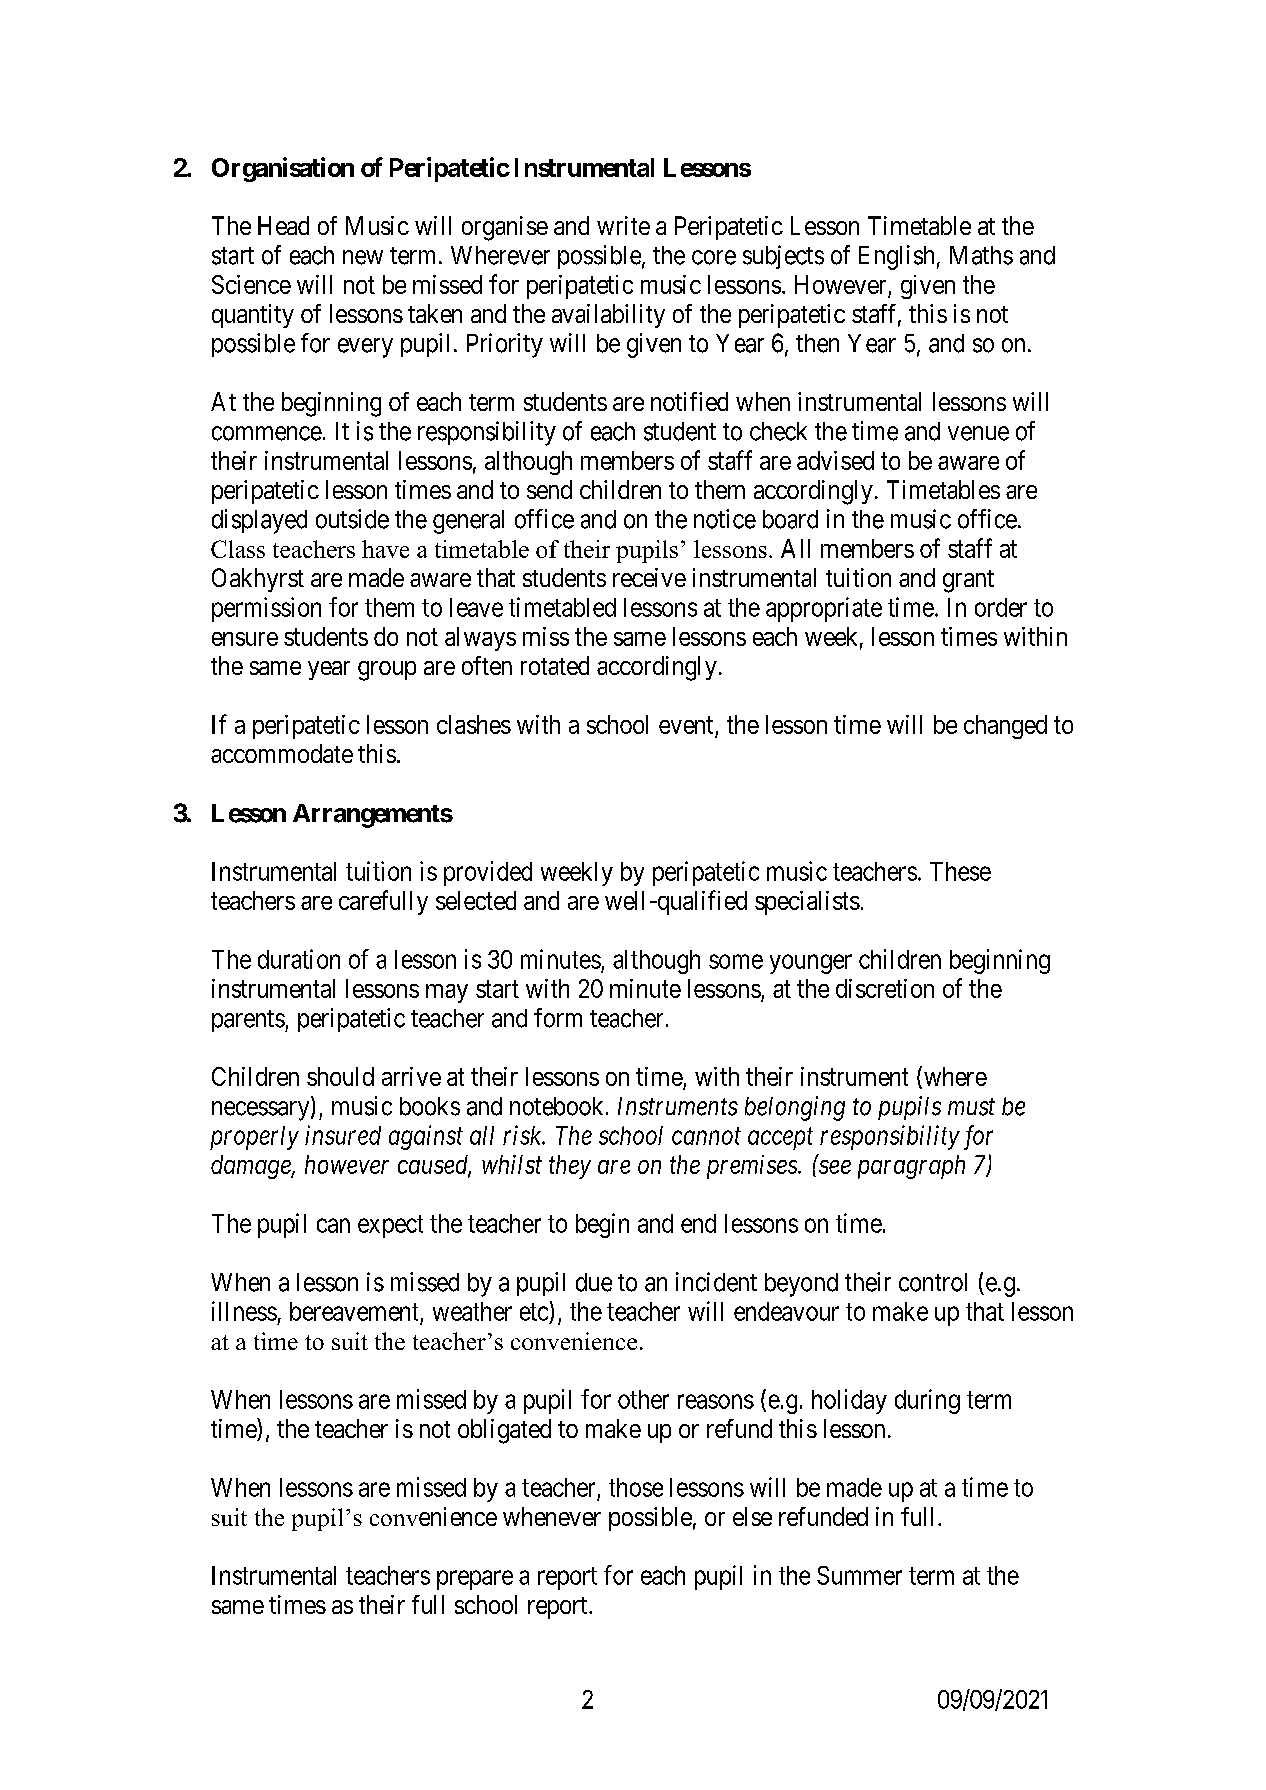  What do you see at coordinates (636, 1487) in the screenshot?
I see `those` at bounding box center [636, 1487].
